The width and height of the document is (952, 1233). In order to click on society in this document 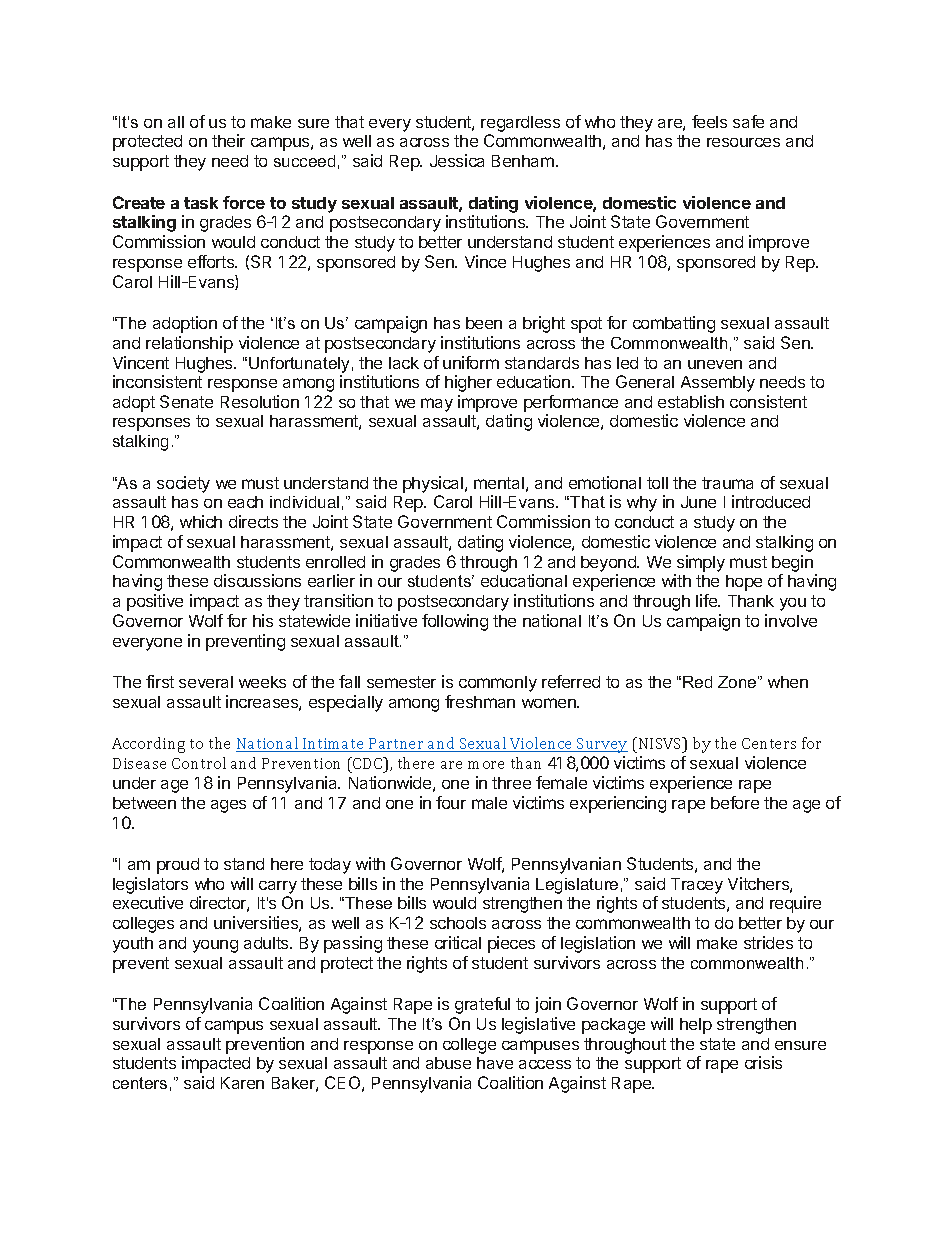, I will do `click(183, 484)`.
